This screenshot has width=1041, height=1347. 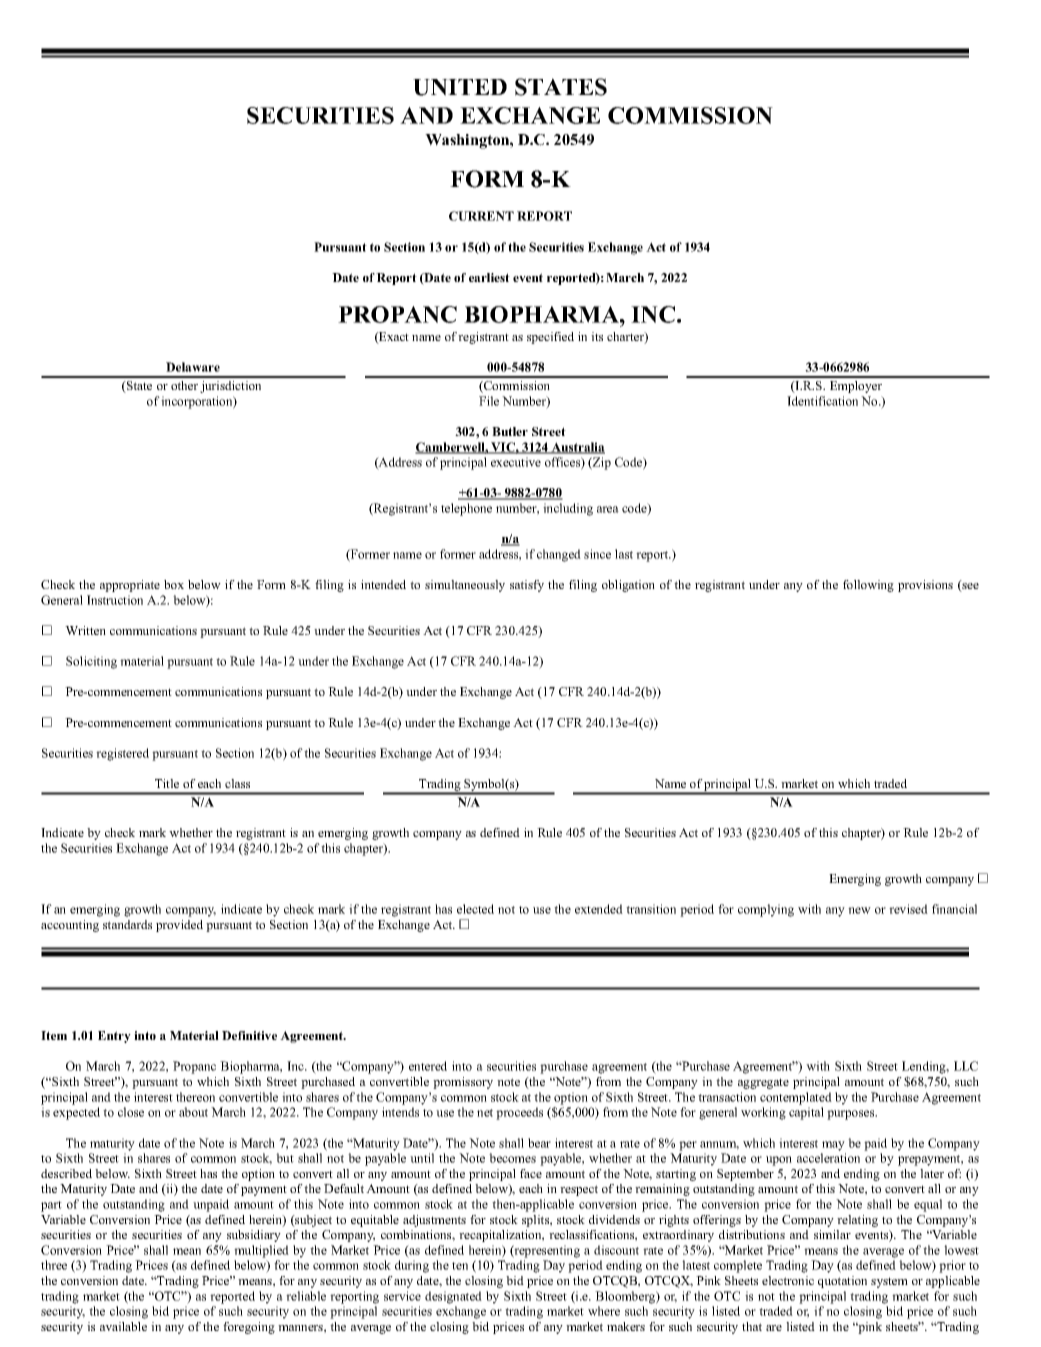 I want to click on UNITED, so click(x=460, y=87).
